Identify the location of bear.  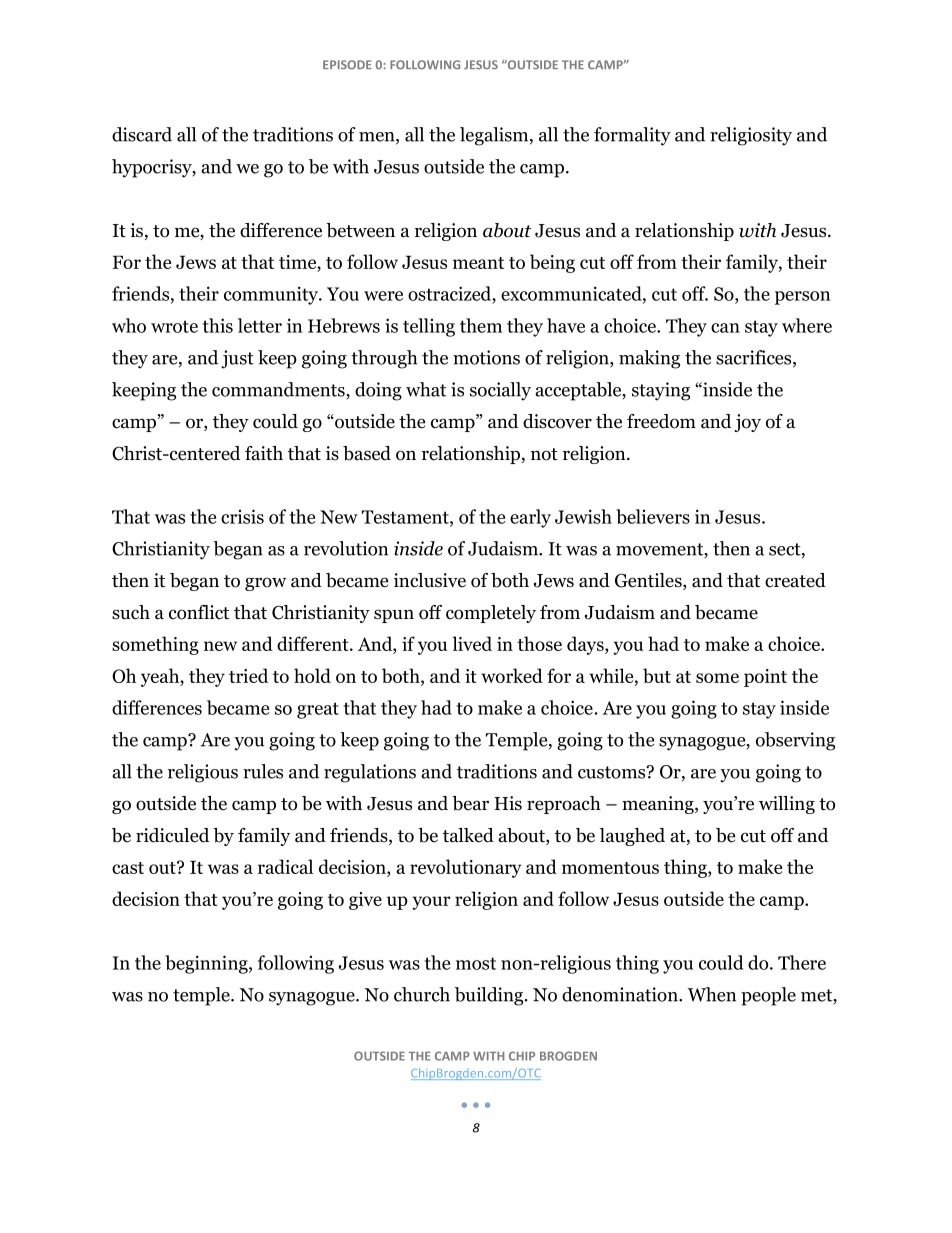
(470, 803).
